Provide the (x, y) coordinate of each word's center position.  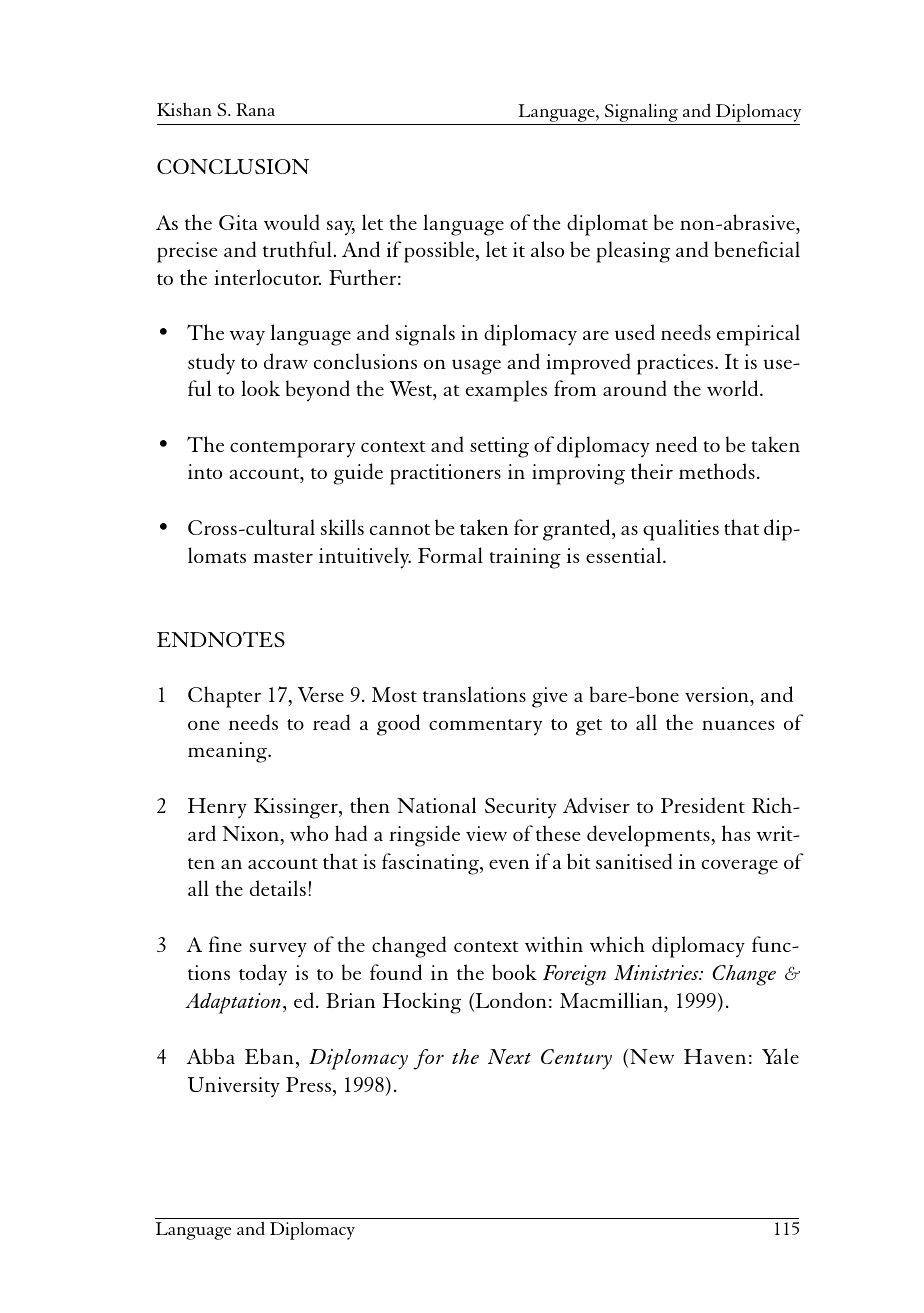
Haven (715, 1056)
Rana (255, 109)
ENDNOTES (221, 639)
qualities (681, 530)
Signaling (642, 114)
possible (440, 252)
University (234, 1087)
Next (509, 1056)
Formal (450, 555)
